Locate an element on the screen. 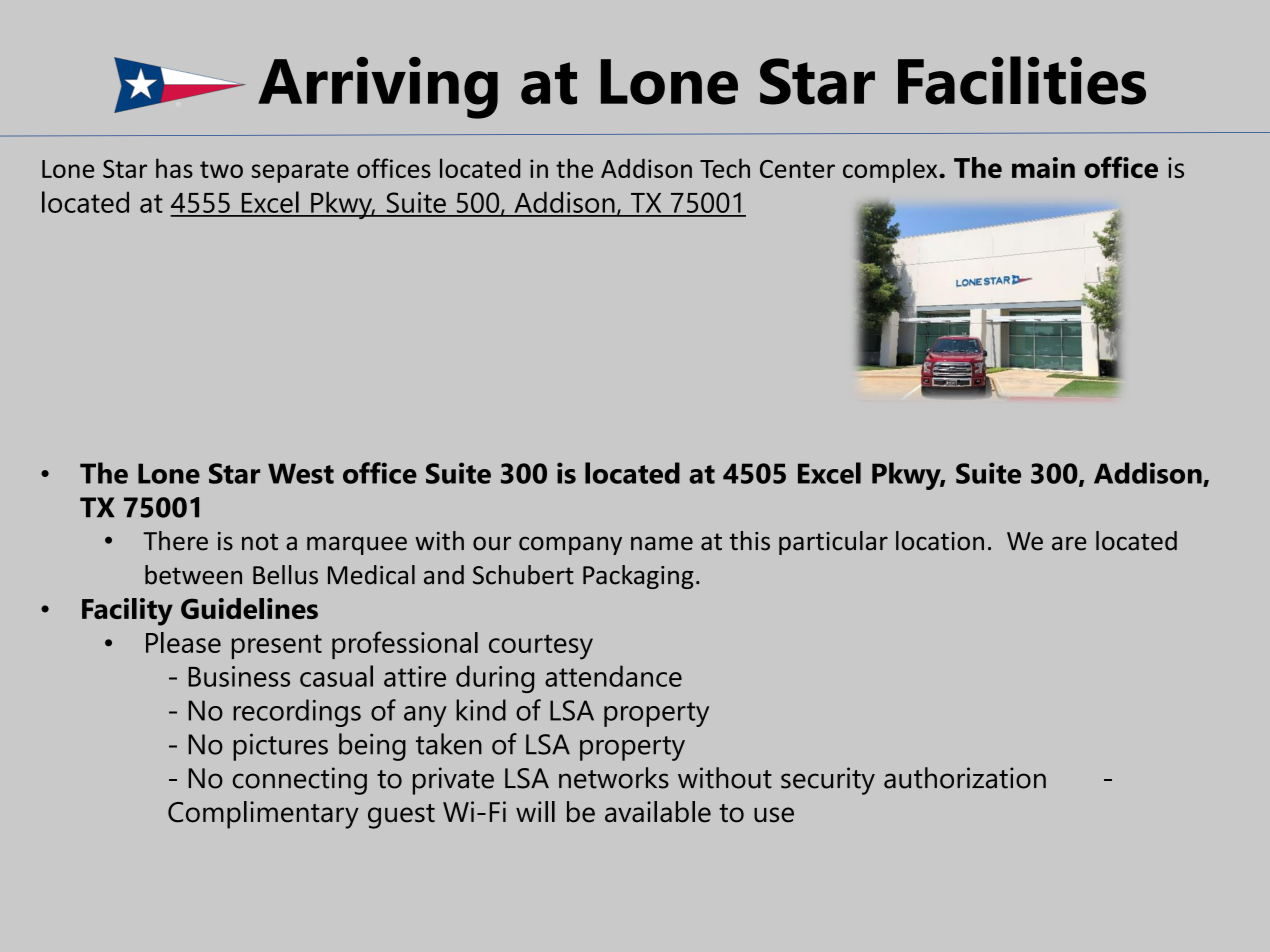  Complimentary is located at coordinates (263, 815).
